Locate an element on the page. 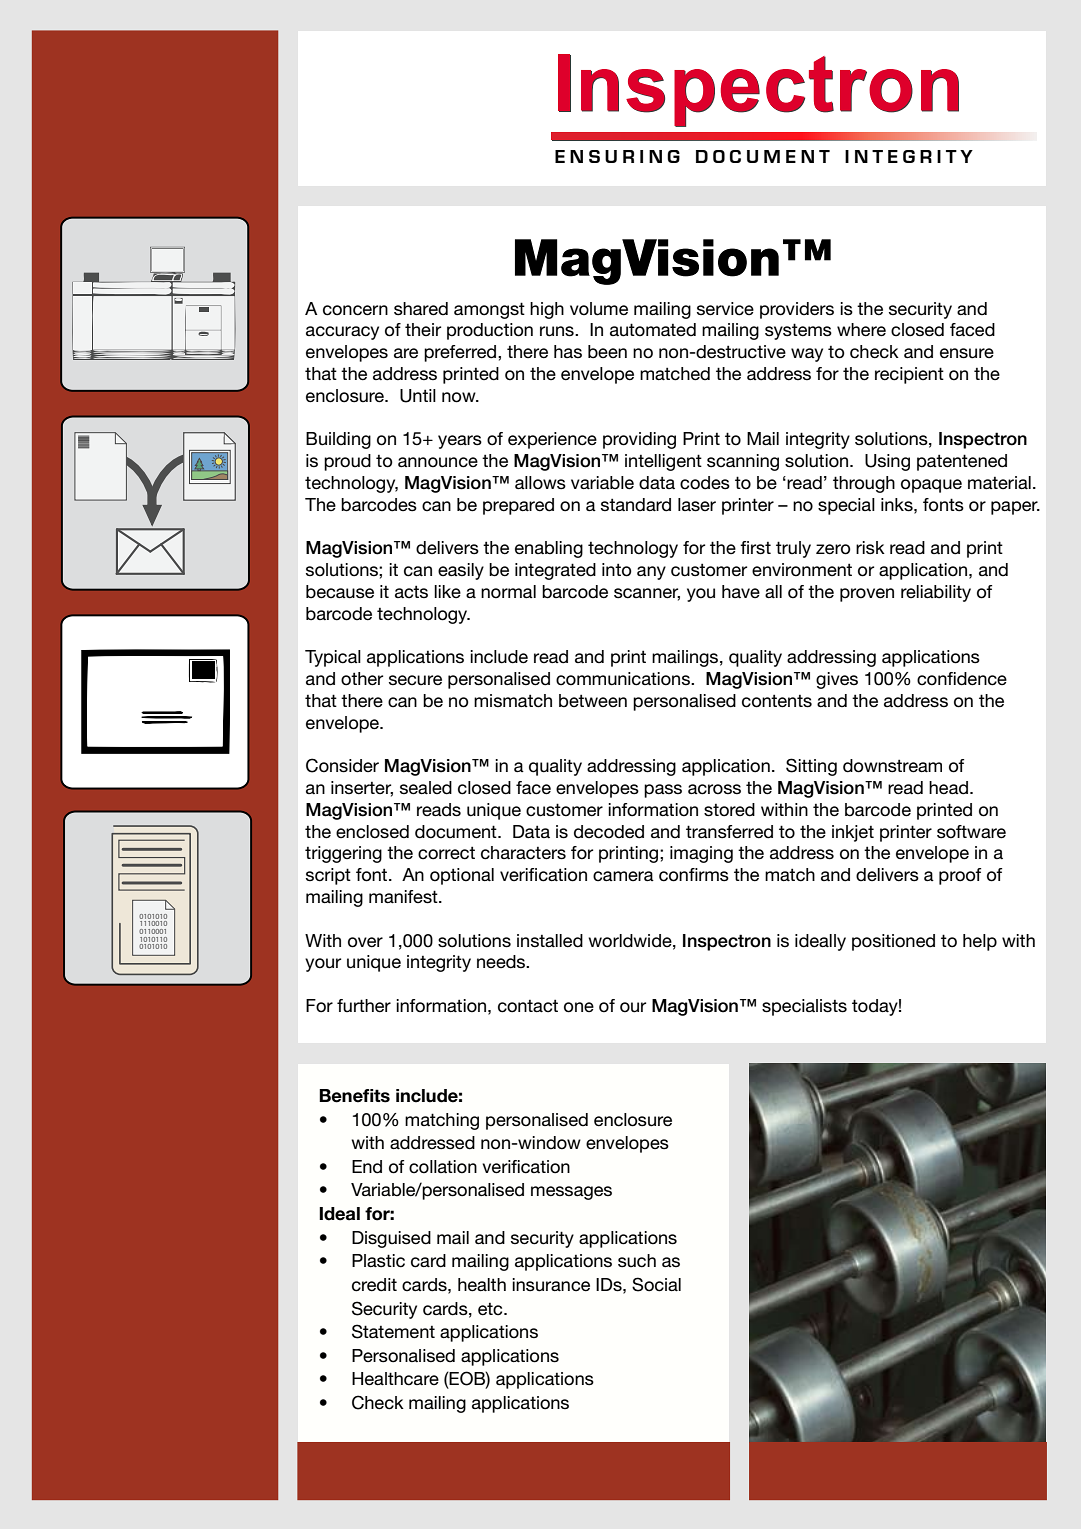 The width and height of the image is (1081, 1529). positioned is located at coordinates (893, 942).
